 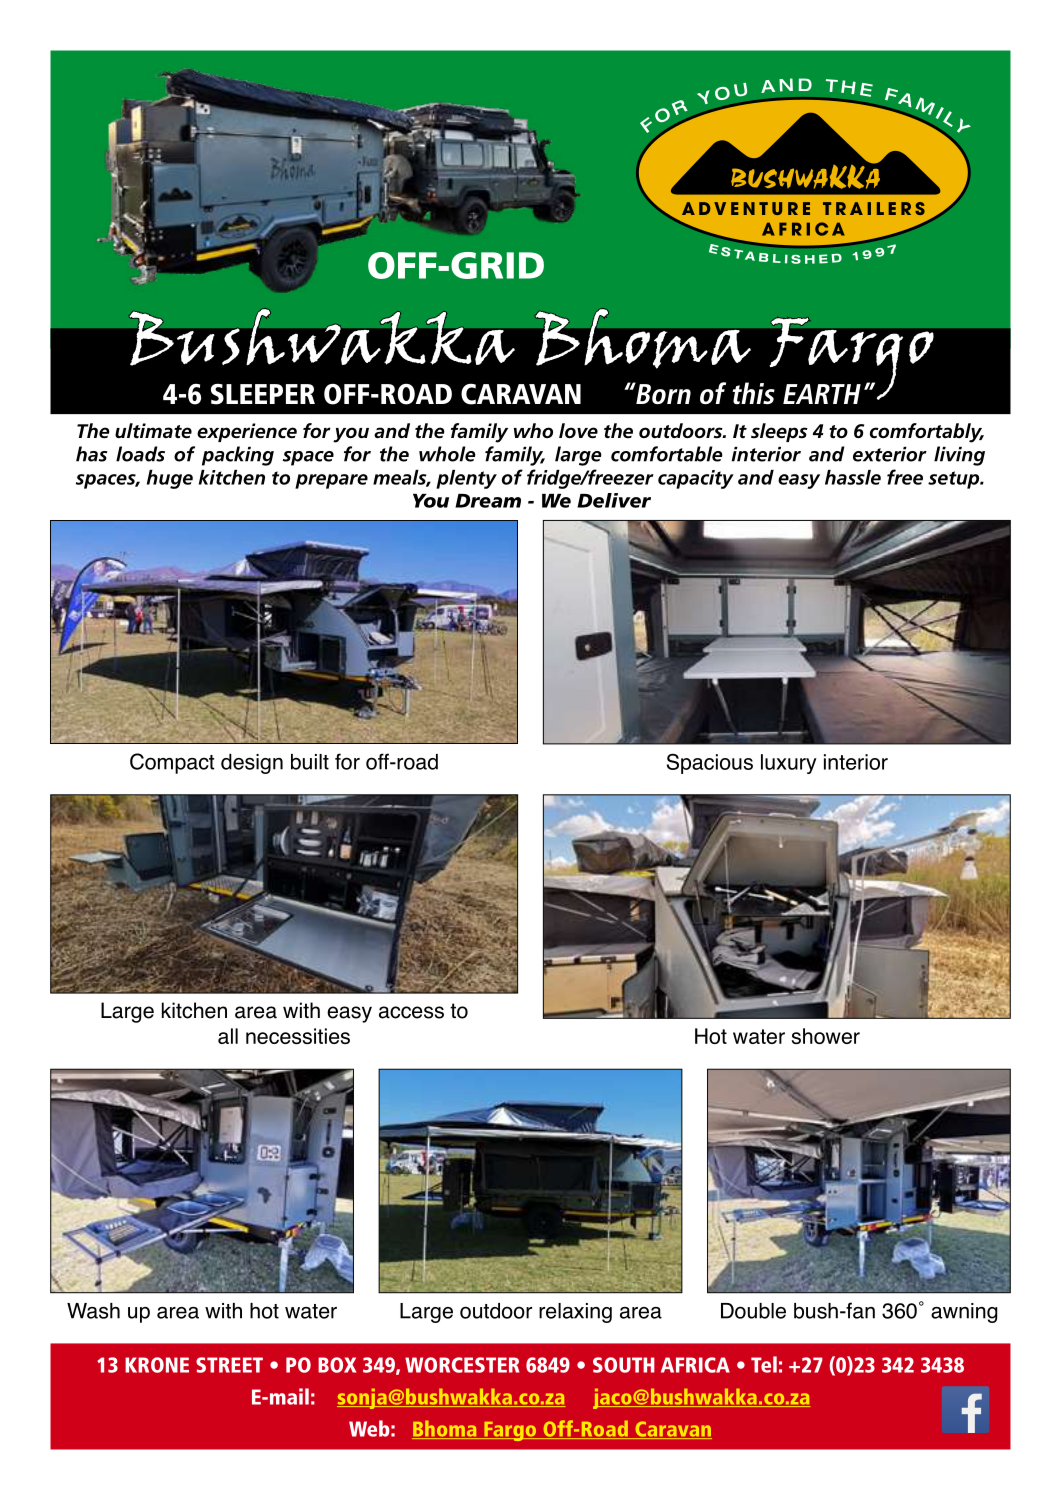 I want to click on luxury, so click(x=789, y=764).
